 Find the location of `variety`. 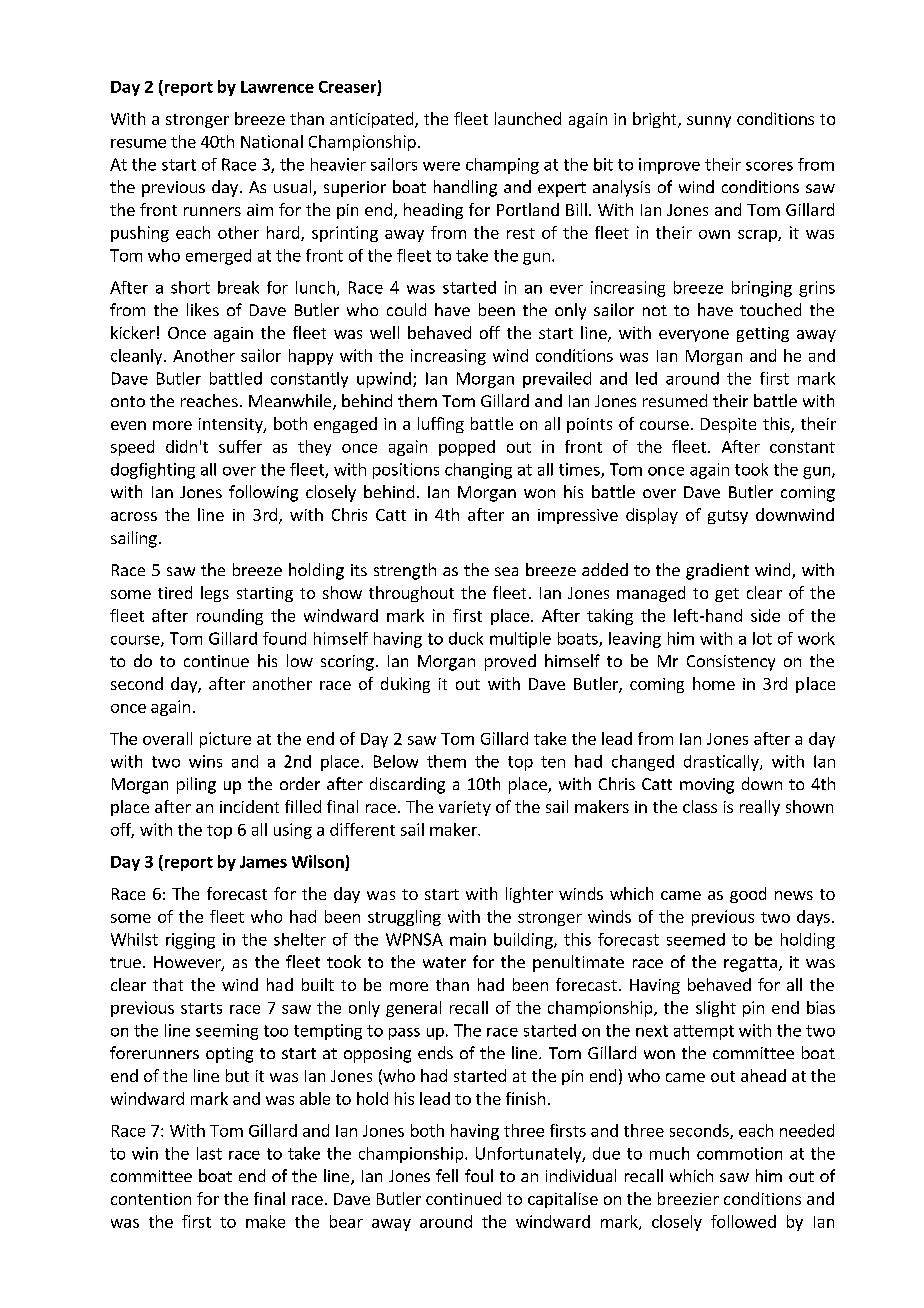

variety is located at coordinates (465, 808).
